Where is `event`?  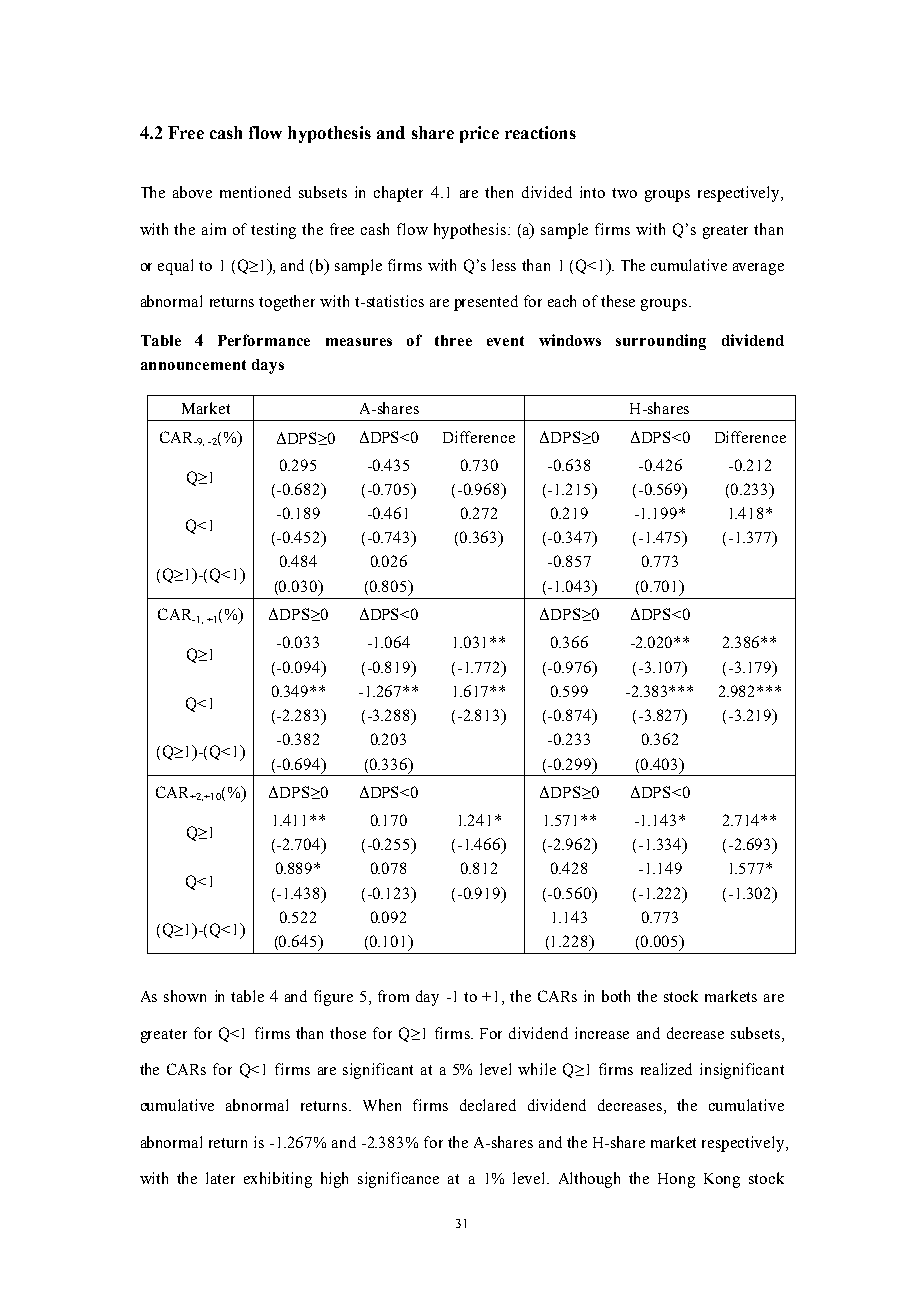 event is located at coordinates (505, 341).
